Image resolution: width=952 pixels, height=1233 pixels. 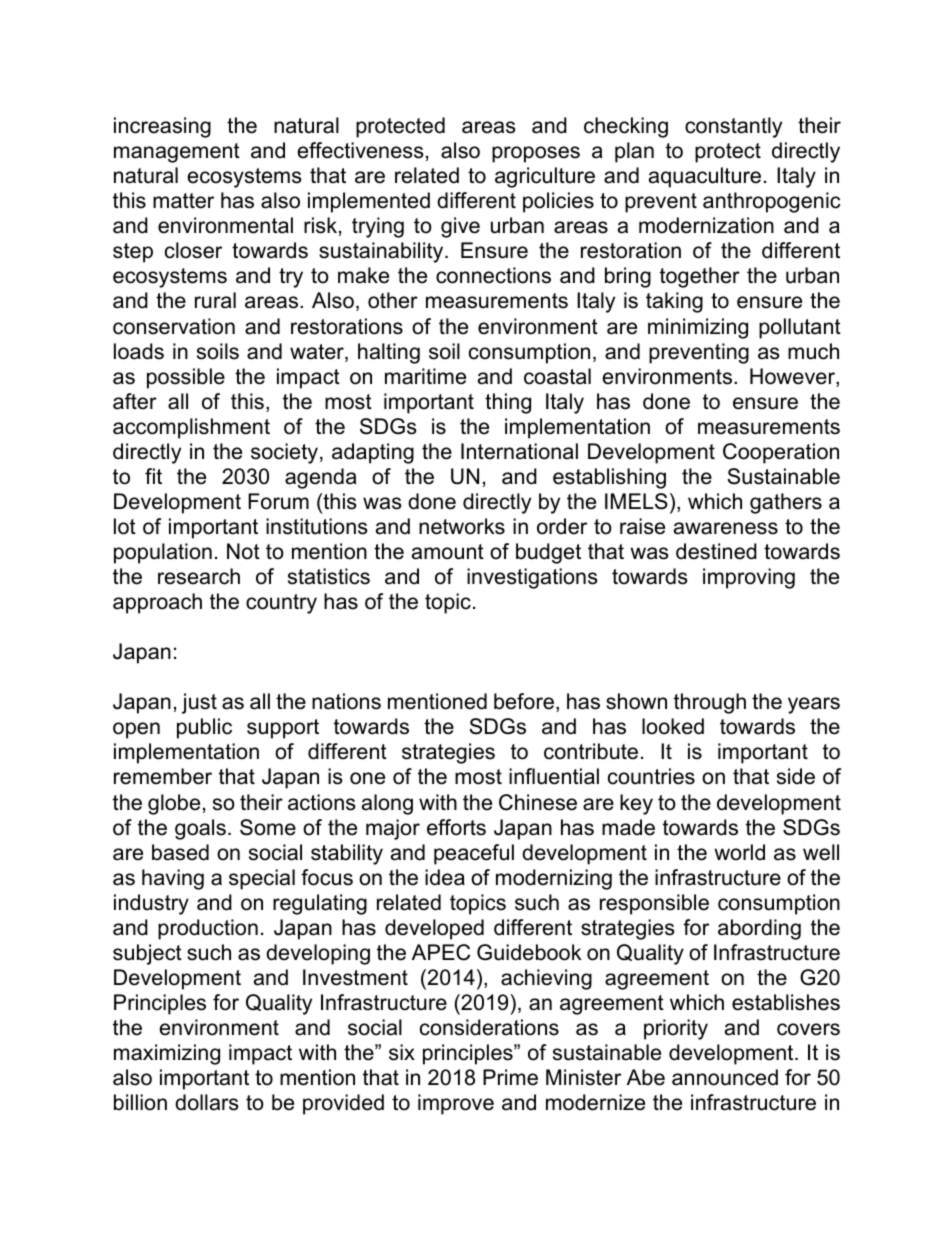 I want to click on awareness, so click(x=726, y=528).
